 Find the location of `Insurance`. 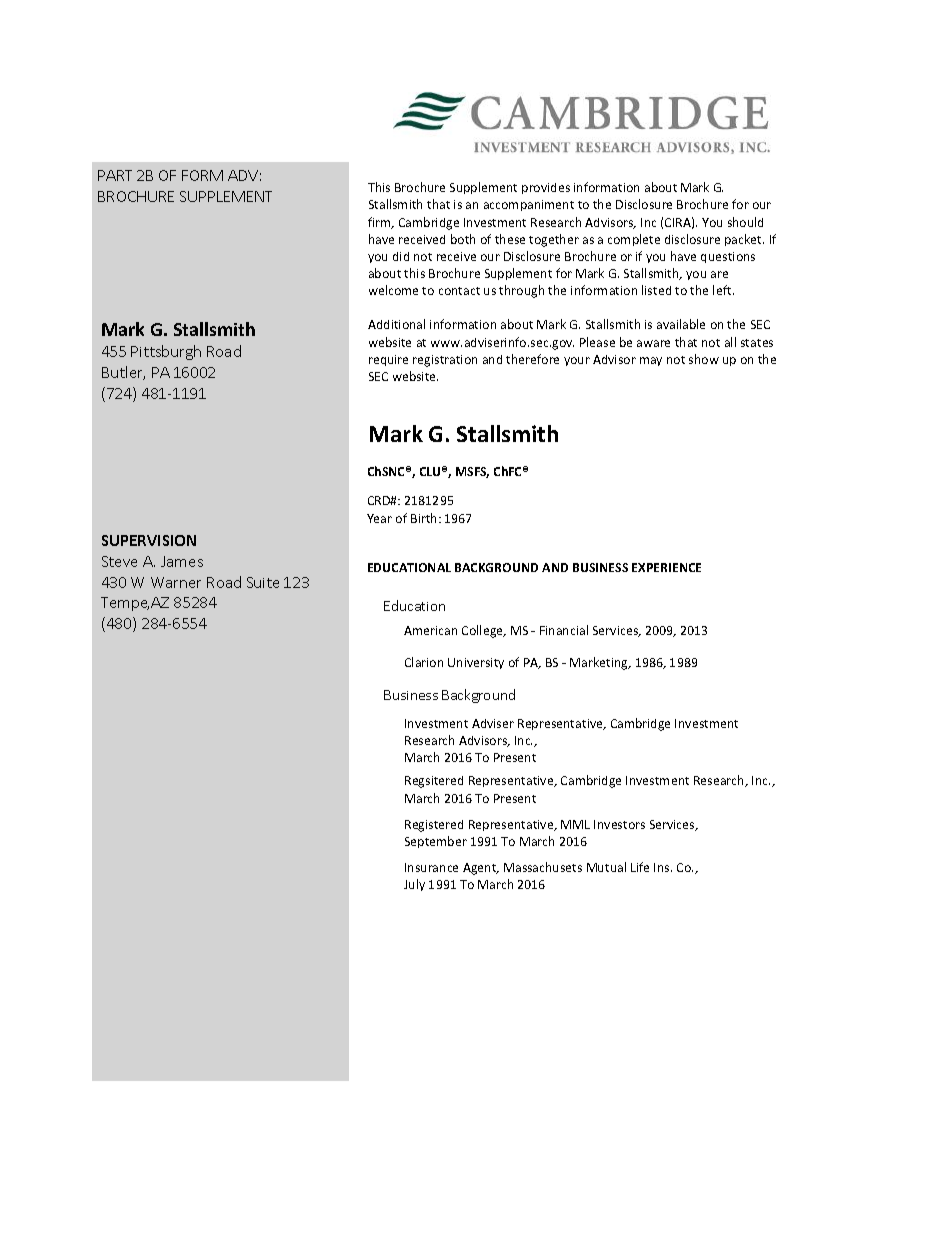

Insurance is located at coordinates (431, 867).
